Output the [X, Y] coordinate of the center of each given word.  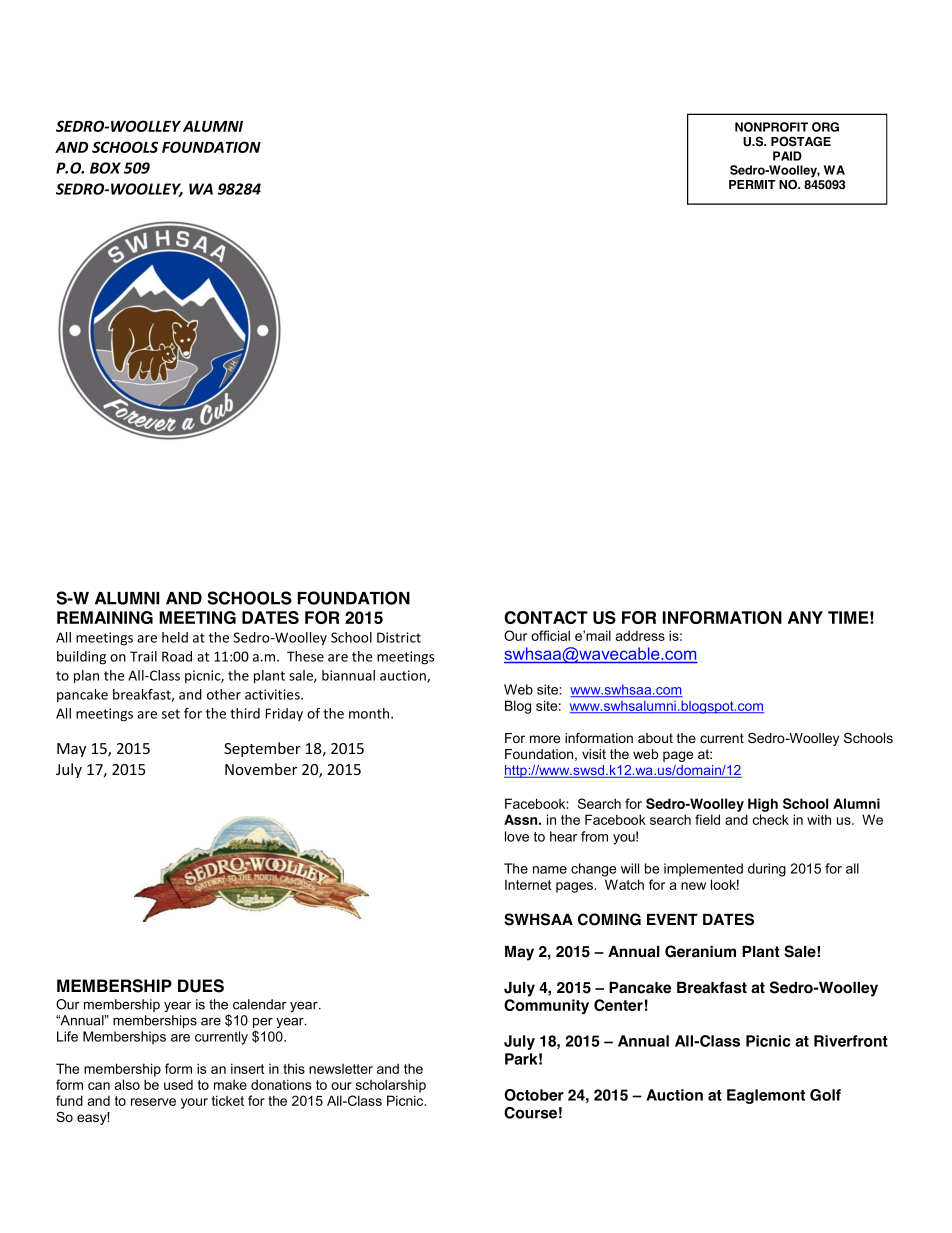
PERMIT [752, 184]
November [261, 769]
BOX [105, 168]
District [399, 637]
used [178, 1084]
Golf [825, 1095]
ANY [805, 617]
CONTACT [546, 617]
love [517, 836]
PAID [787, 156]
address [640, 635]
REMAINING [105, 617]
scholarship [391, 1086]
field [707, 819]
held [175, 637]
